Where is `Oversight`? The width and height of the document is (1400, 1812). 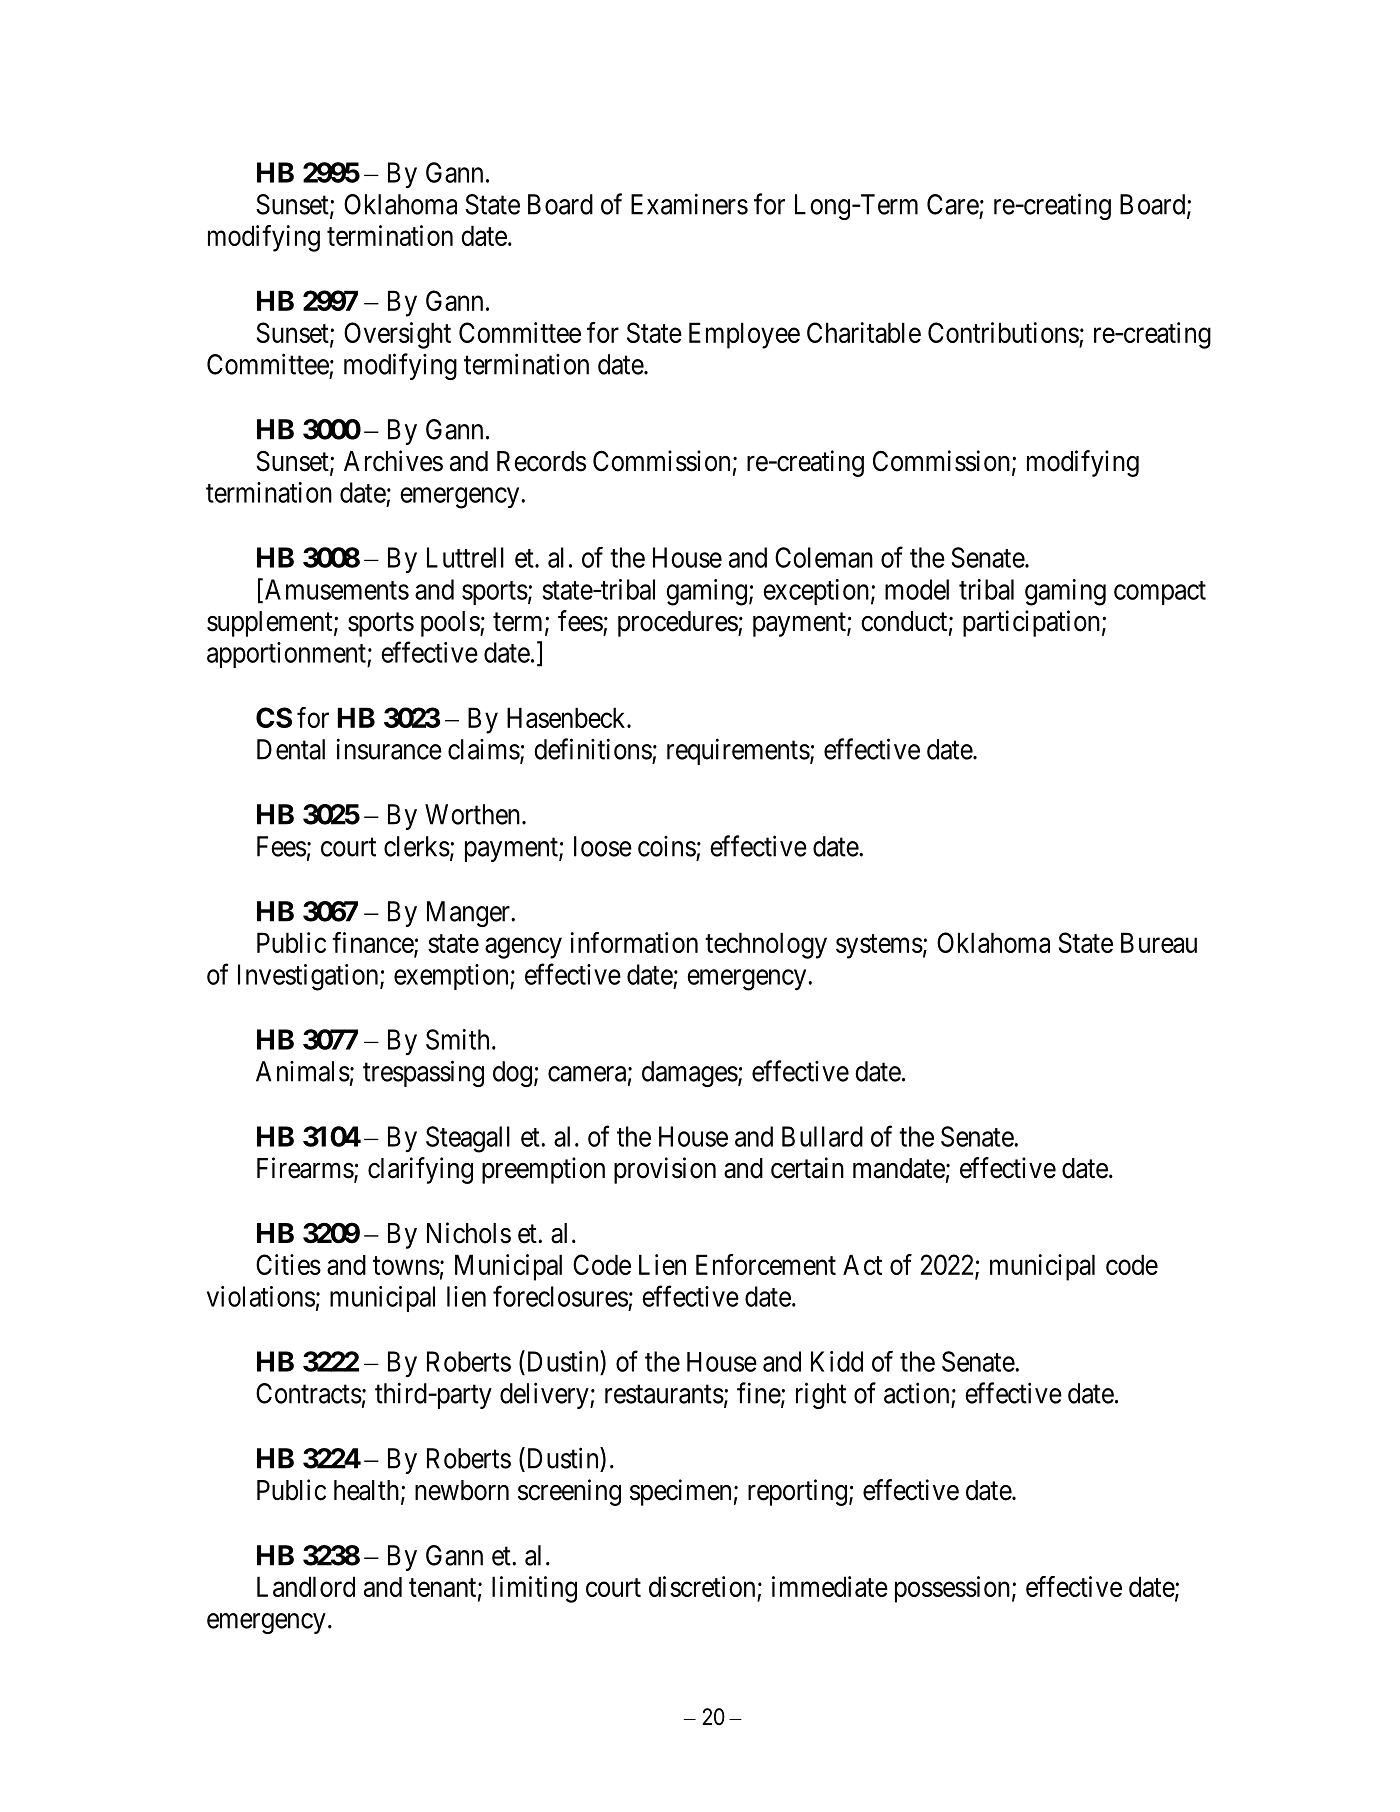 Oversight is located at coordinates (397, 335).
